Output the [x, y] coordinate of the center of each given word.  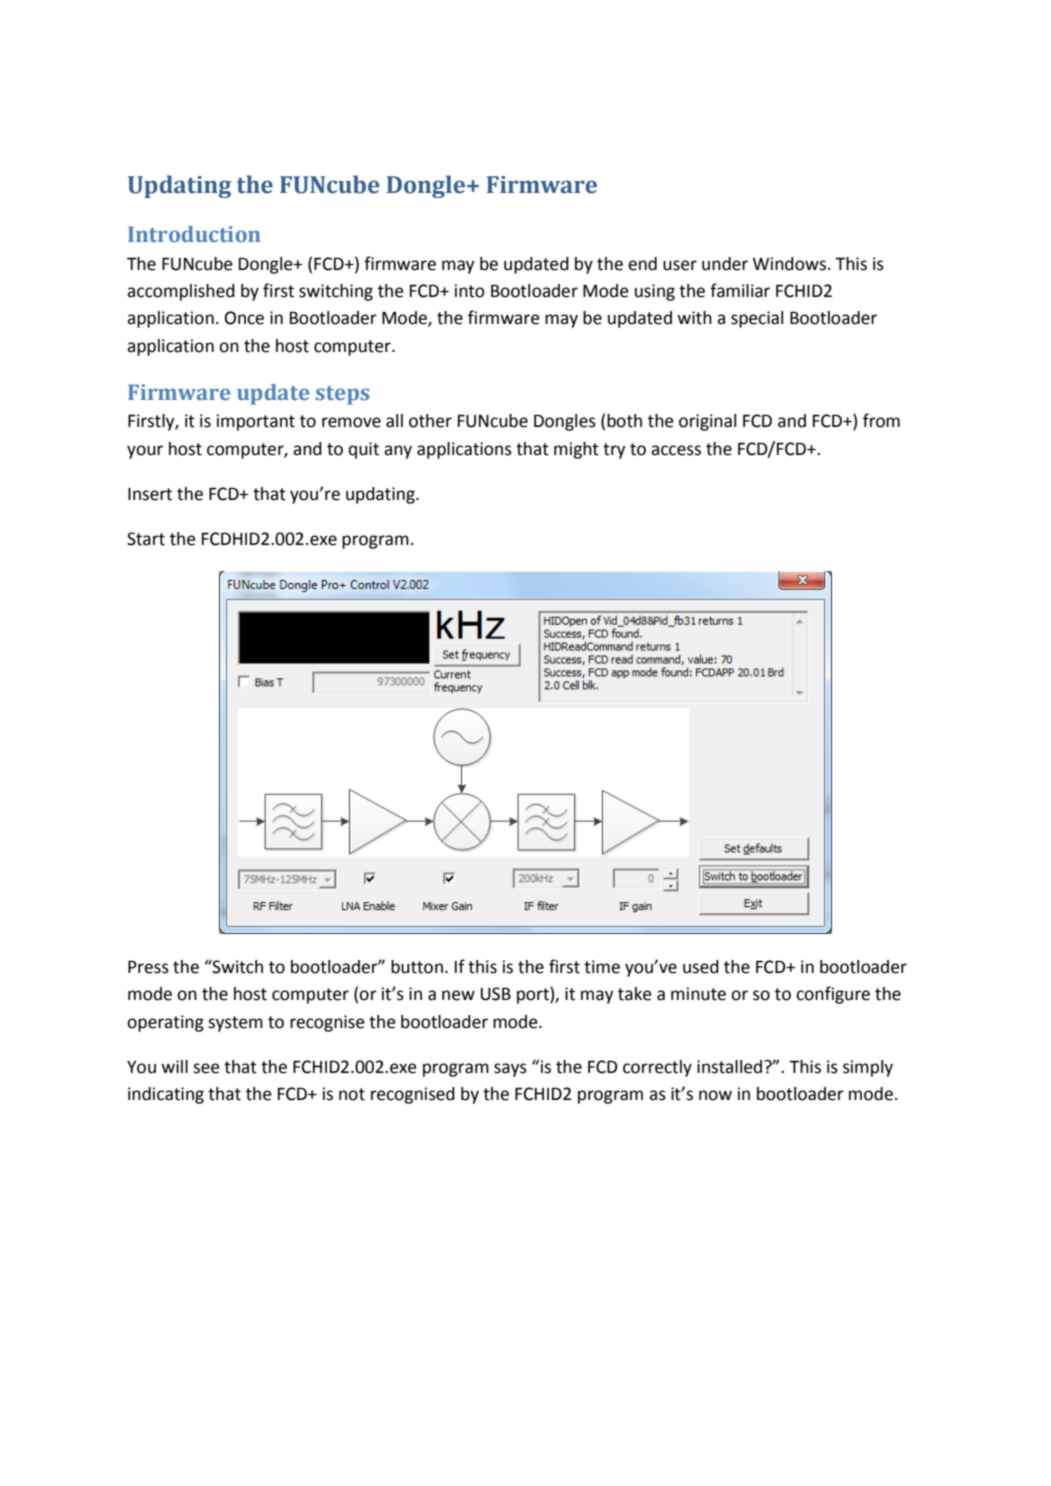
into [470, 291]
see [206, 1068]
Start [146, 539]
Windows [789, 264]
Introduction [194, 234]
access [676, 450]
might [576, 450]
